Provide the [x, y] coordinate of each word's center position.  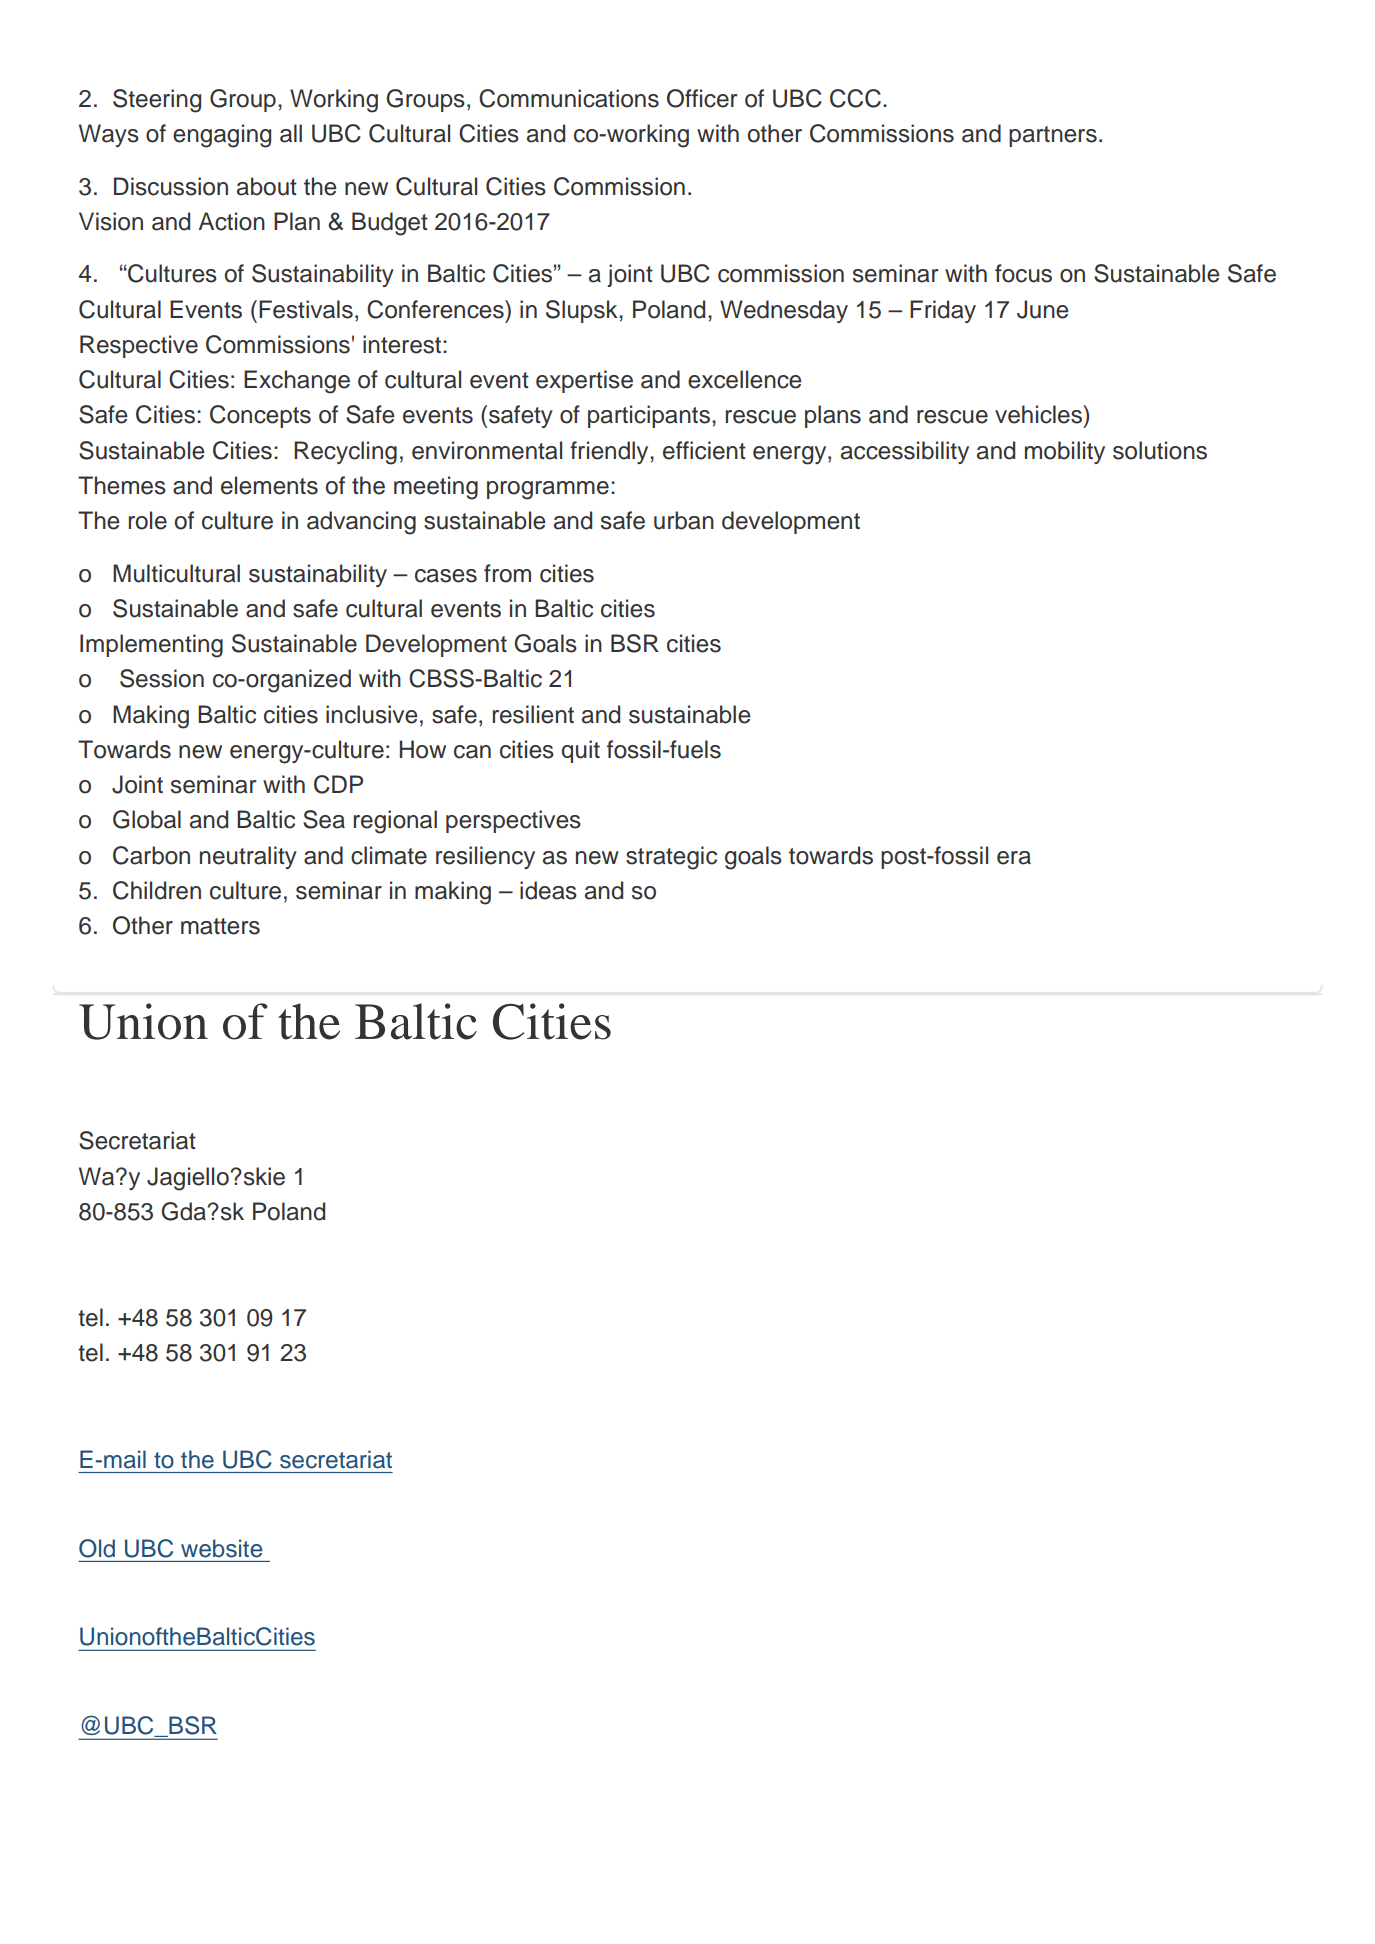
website [222, 1548]
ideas [548, 890]
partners [1053, 136]
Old [97, 1548]
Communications [569, 98]
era [1014, 858]
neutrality [248, 857]
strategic [671, 858]
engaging [222, 136]
